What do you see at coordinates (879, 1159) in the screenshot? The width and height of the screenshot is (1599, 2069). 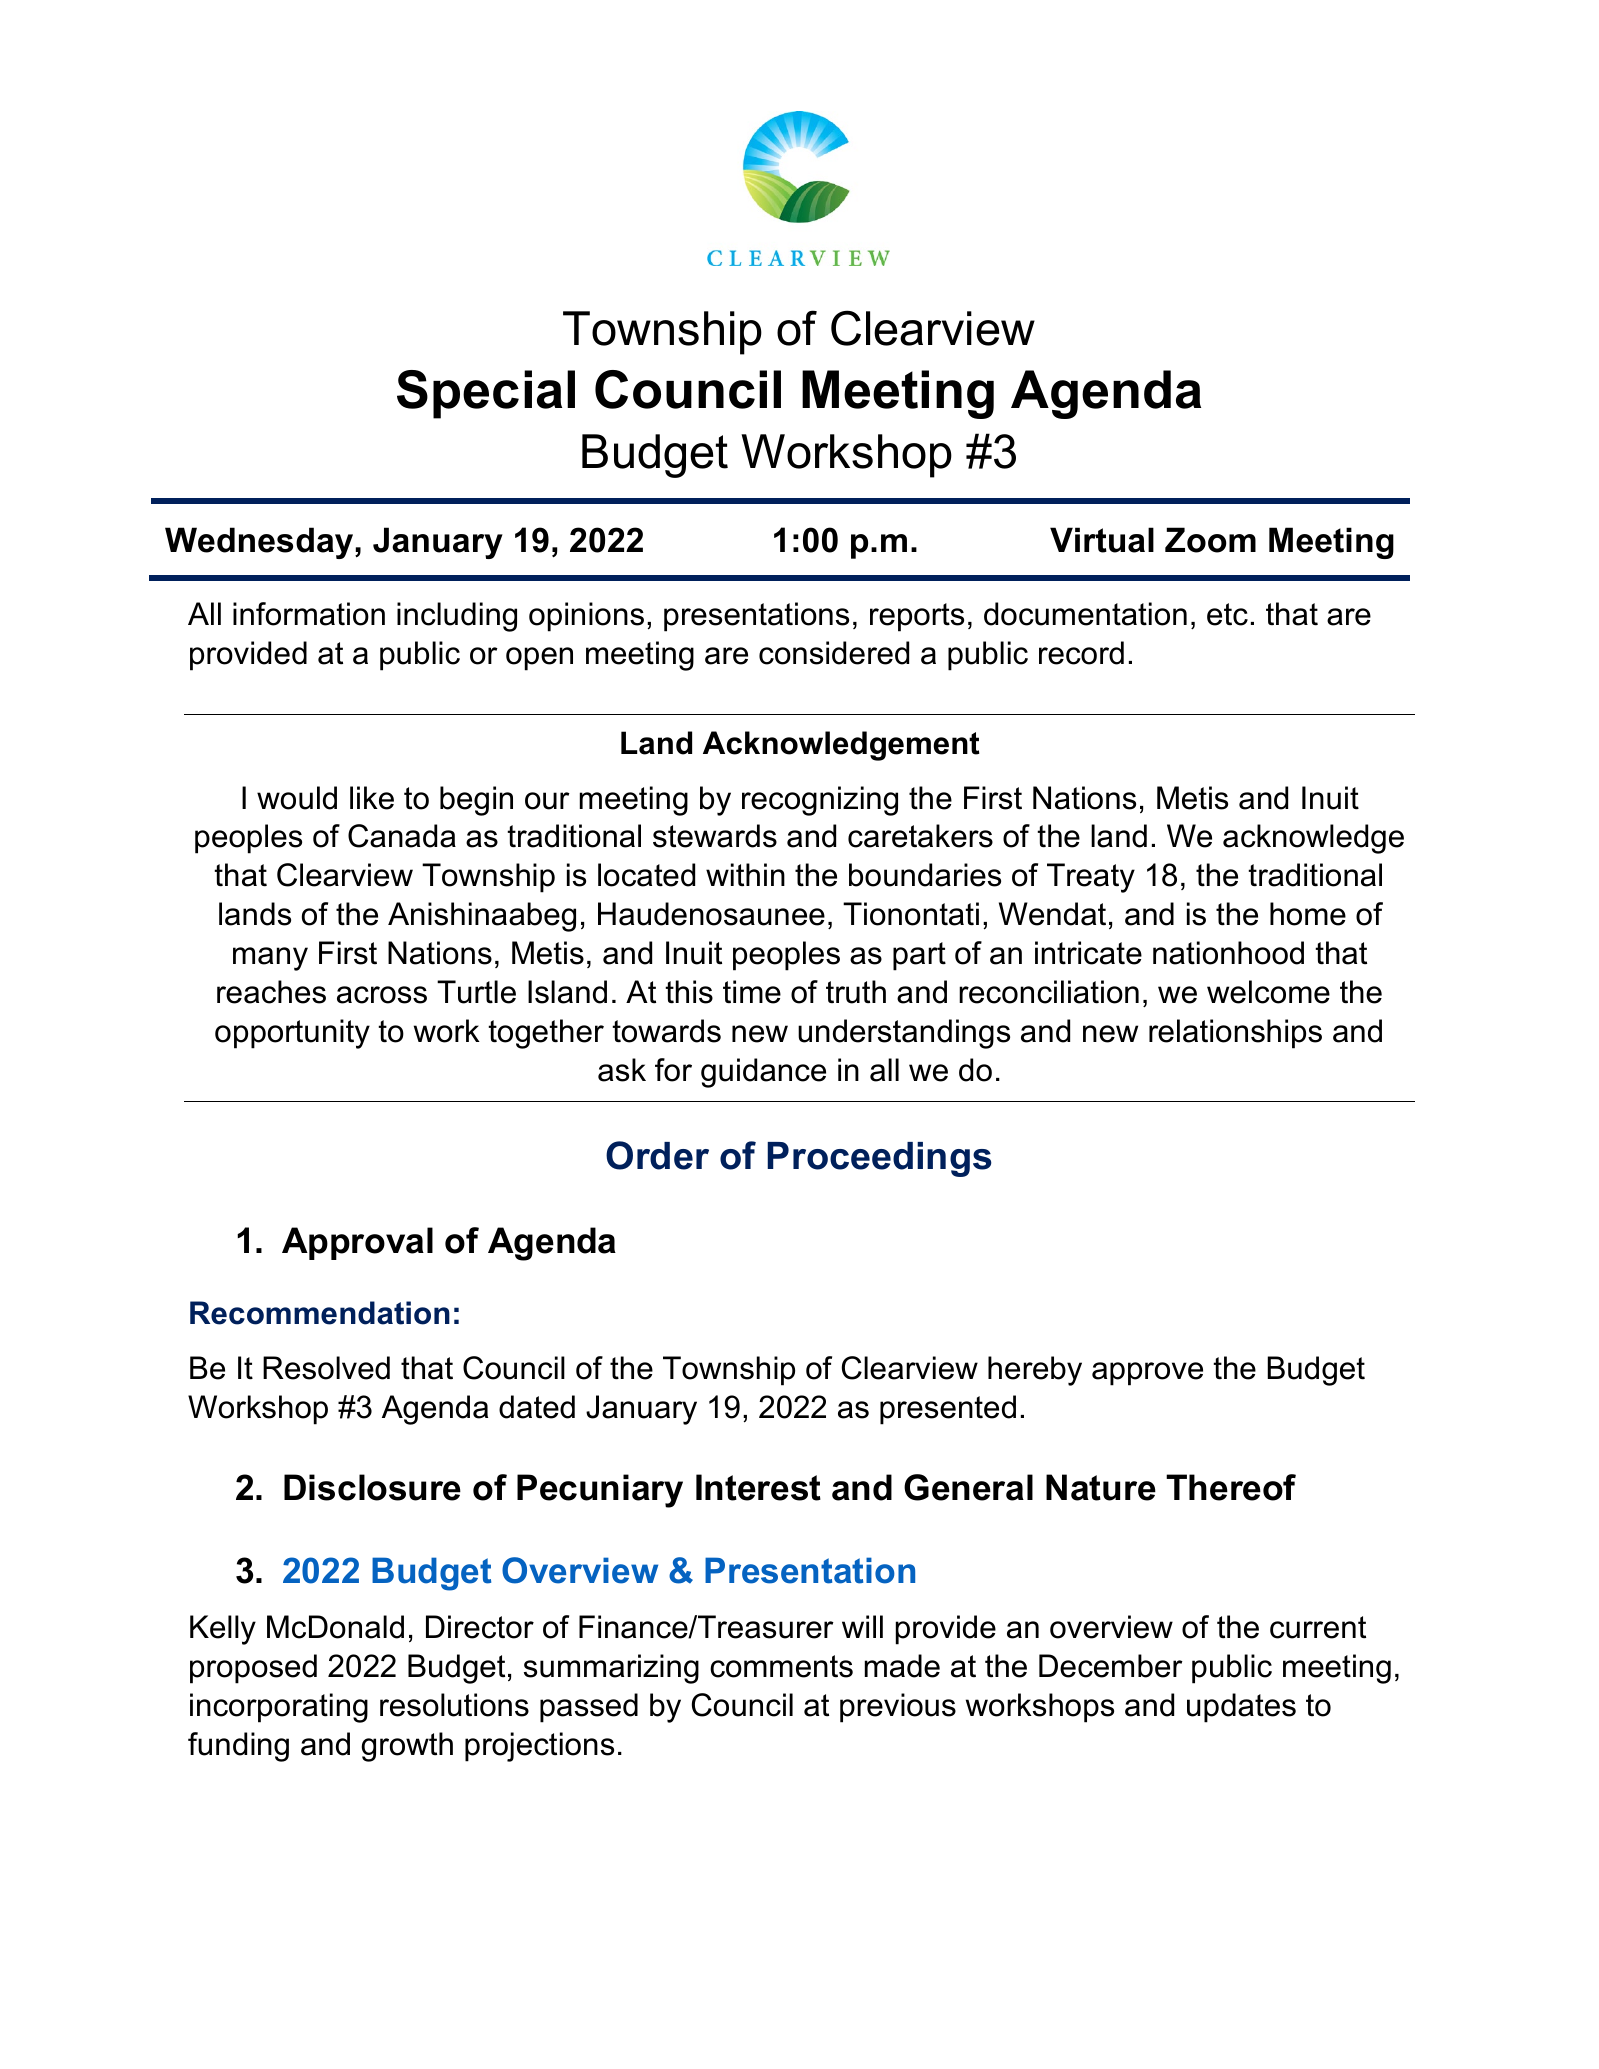 I see `Proceedings` at bounding box center [879, 1159].
